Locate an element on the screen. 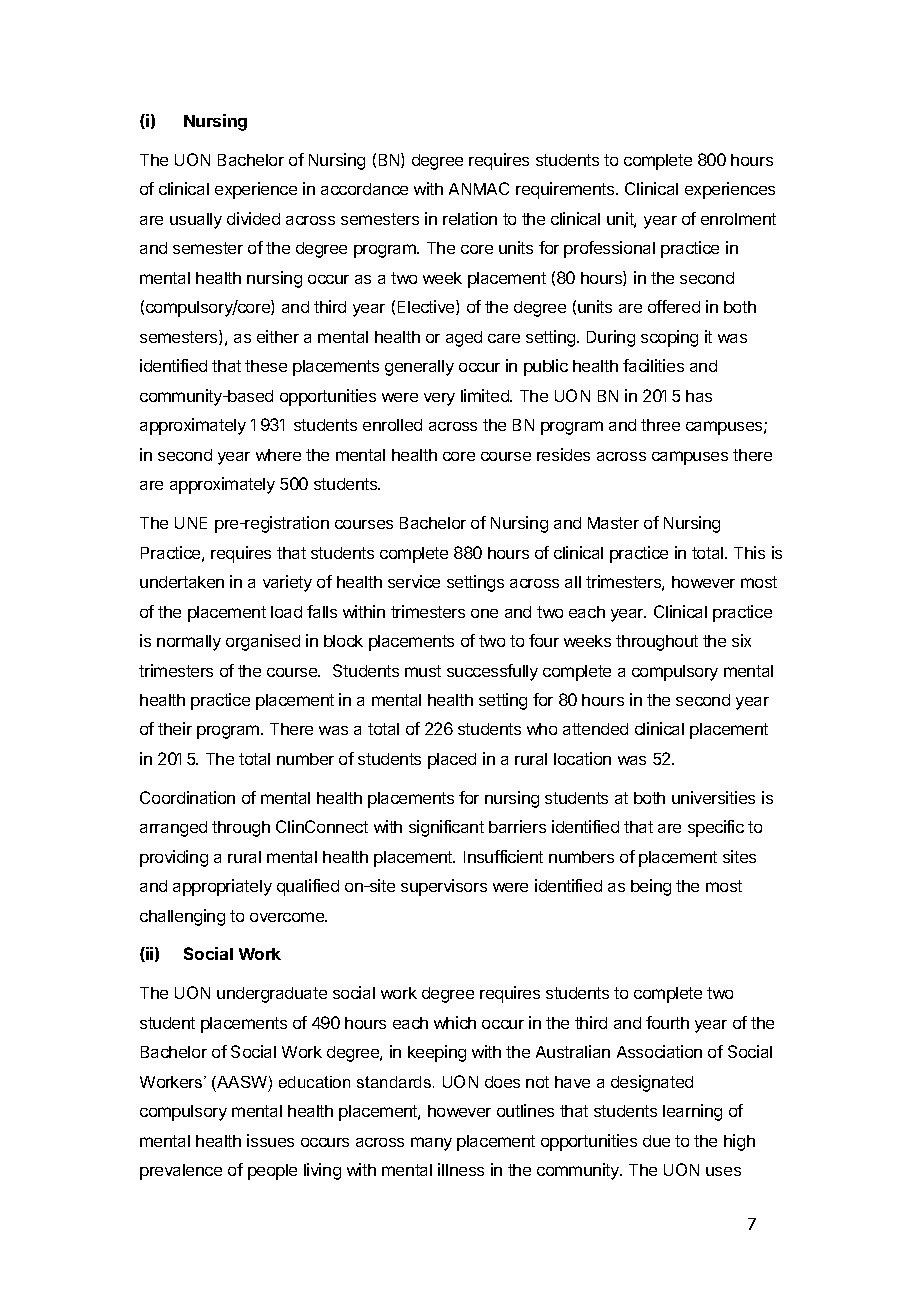 The width and height of the screenshot is (924, 1308). issues is located at coordinates (270, 1140).
